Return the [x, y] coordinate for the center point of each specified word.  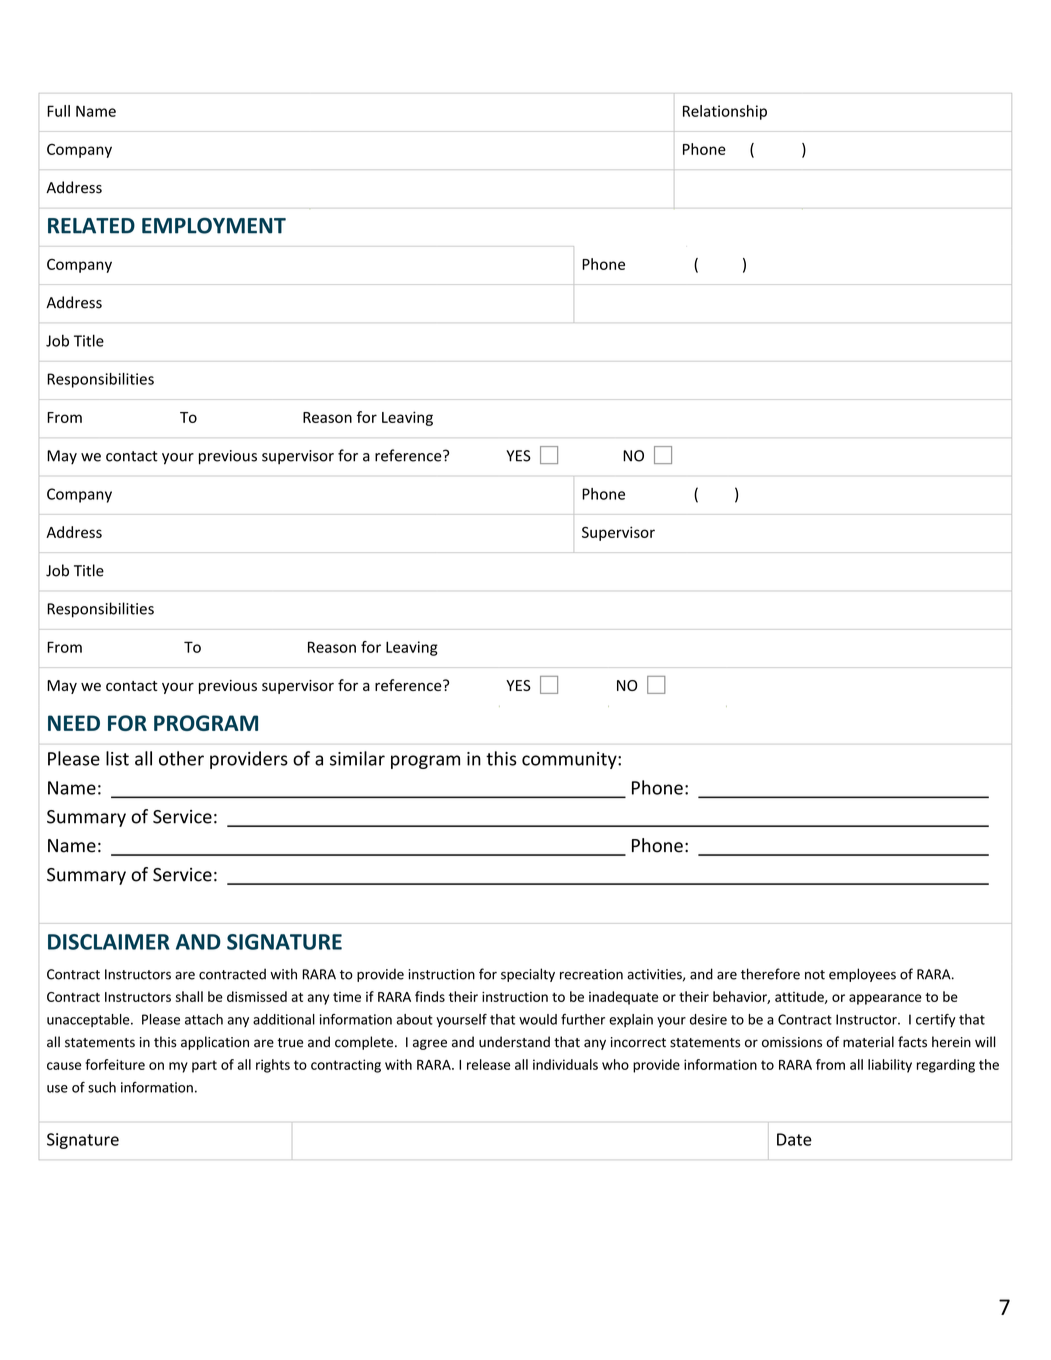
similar [357, 758]
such [102, 1087]
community [570, 760]
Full [58, 111]
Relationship [725, 112]
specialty [528, 975]
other [181, 758]
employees [862, 975]
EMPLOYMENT [214, 225]
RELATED [91, 226]
